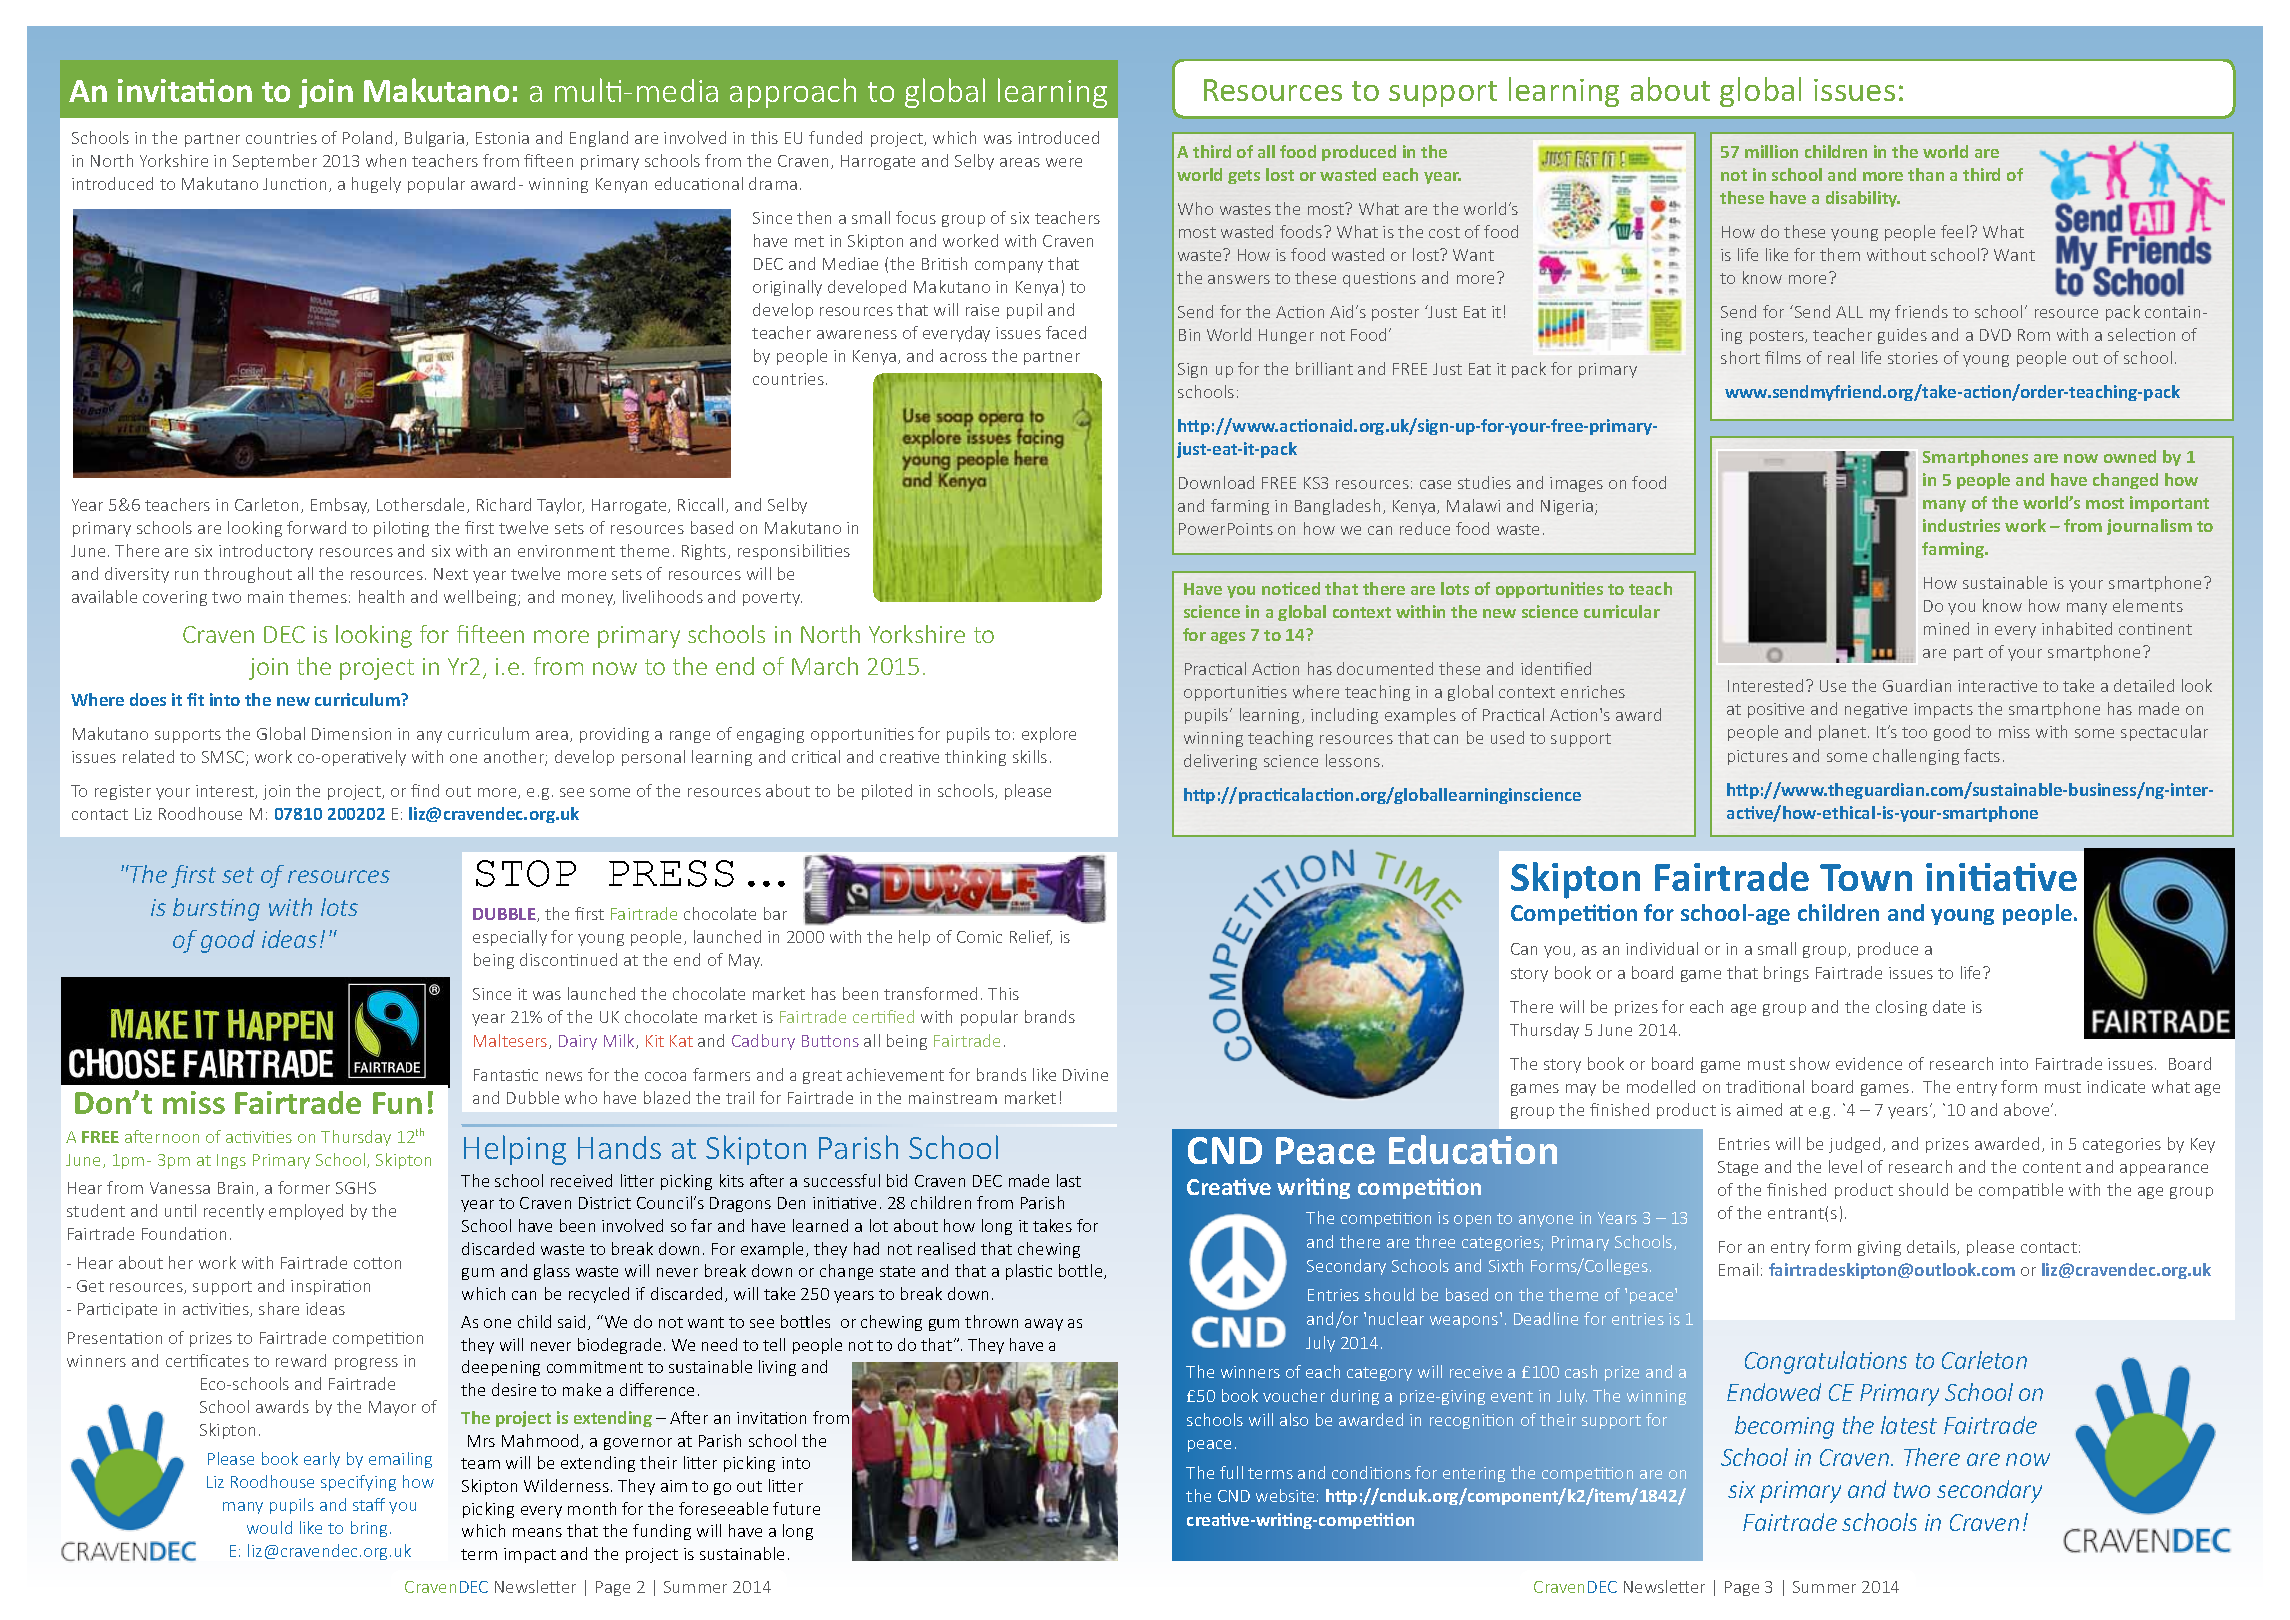 The width and height of the document is (2290, 1620). Describe the element at coordinates (1916, 757) in the document. I see `challenging` at that location.
